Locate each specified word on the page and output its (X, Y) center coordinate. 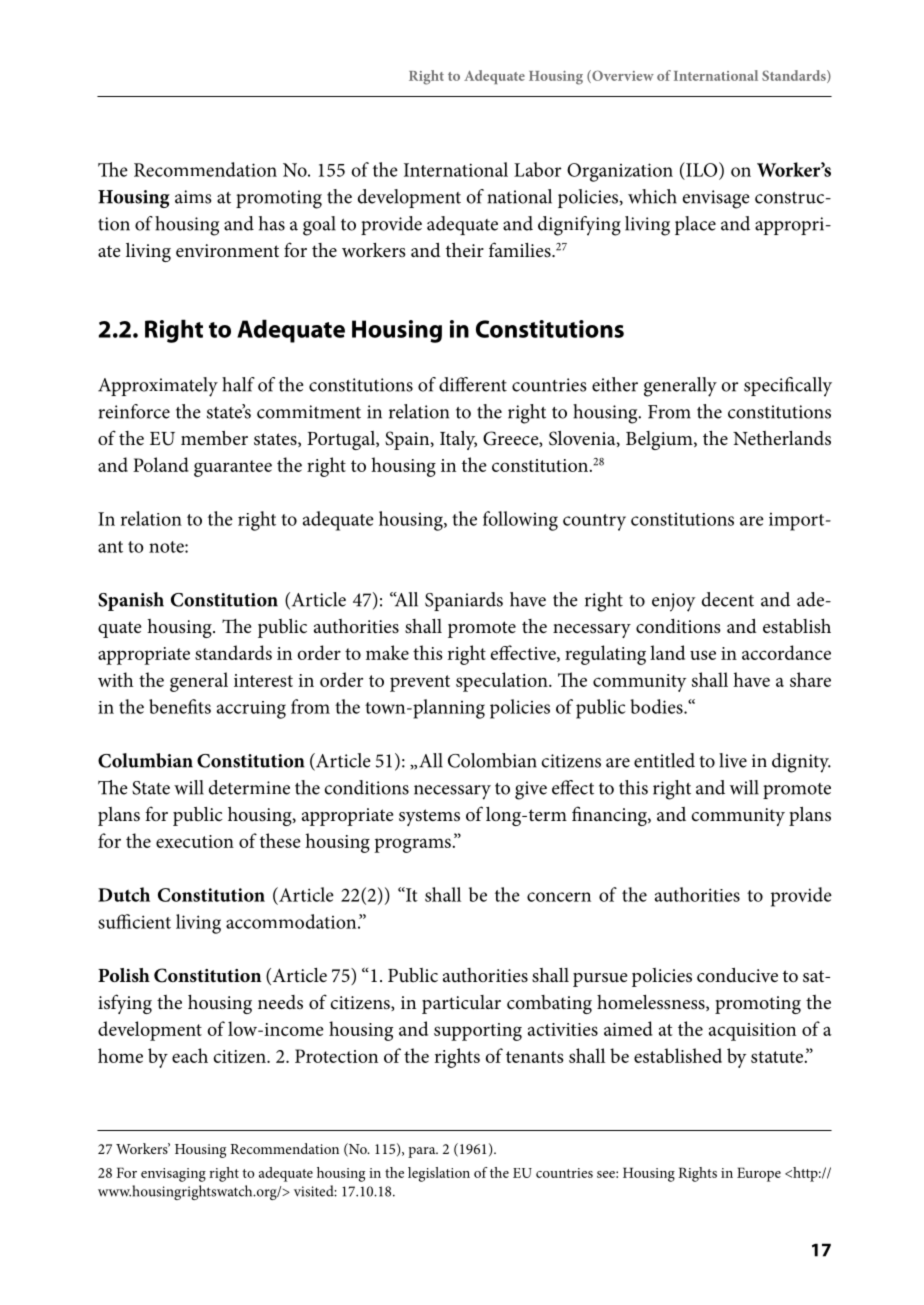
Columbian (145, 760)
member (214, 438)
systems (429, 817)
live (733, 760)
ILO (702, 169)
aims (193, 197)
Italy (458, 440)
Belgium (660, 440)
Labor (538, 169)
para (423, 1152)
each (190, 1055)
